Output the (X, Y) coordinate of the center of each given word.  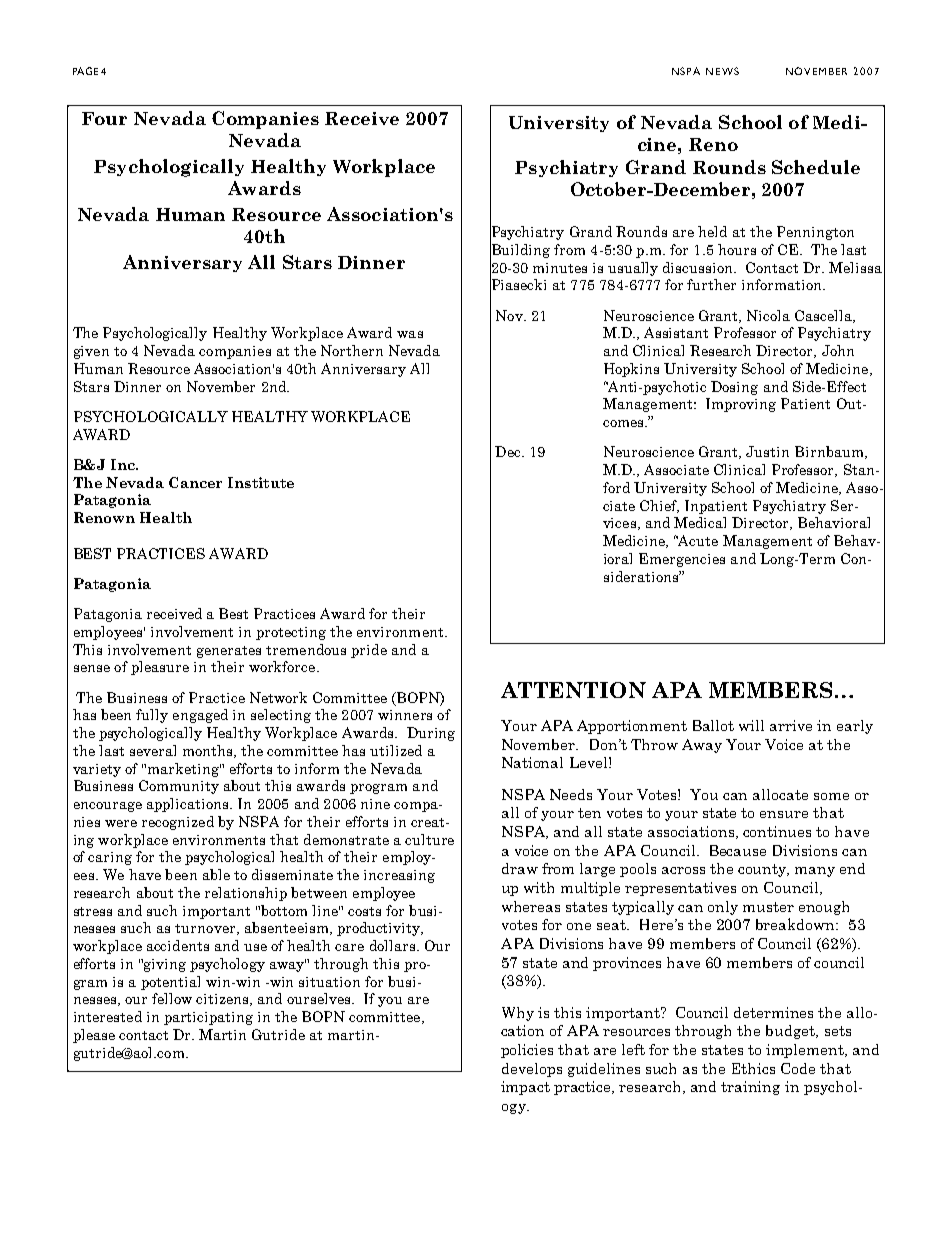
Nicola (768, 315)
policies (527, 1051)
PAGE (85, 71)
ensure (784, 814)
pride (369, 651)
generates (229, 652)
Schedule (816, 167)
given (91, 352)
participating (208, 1018)
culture (429, 839)
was (410, 334)
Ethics (753, 1068)
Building (520, 251)
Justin (767, 451)
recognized (178, 823)
